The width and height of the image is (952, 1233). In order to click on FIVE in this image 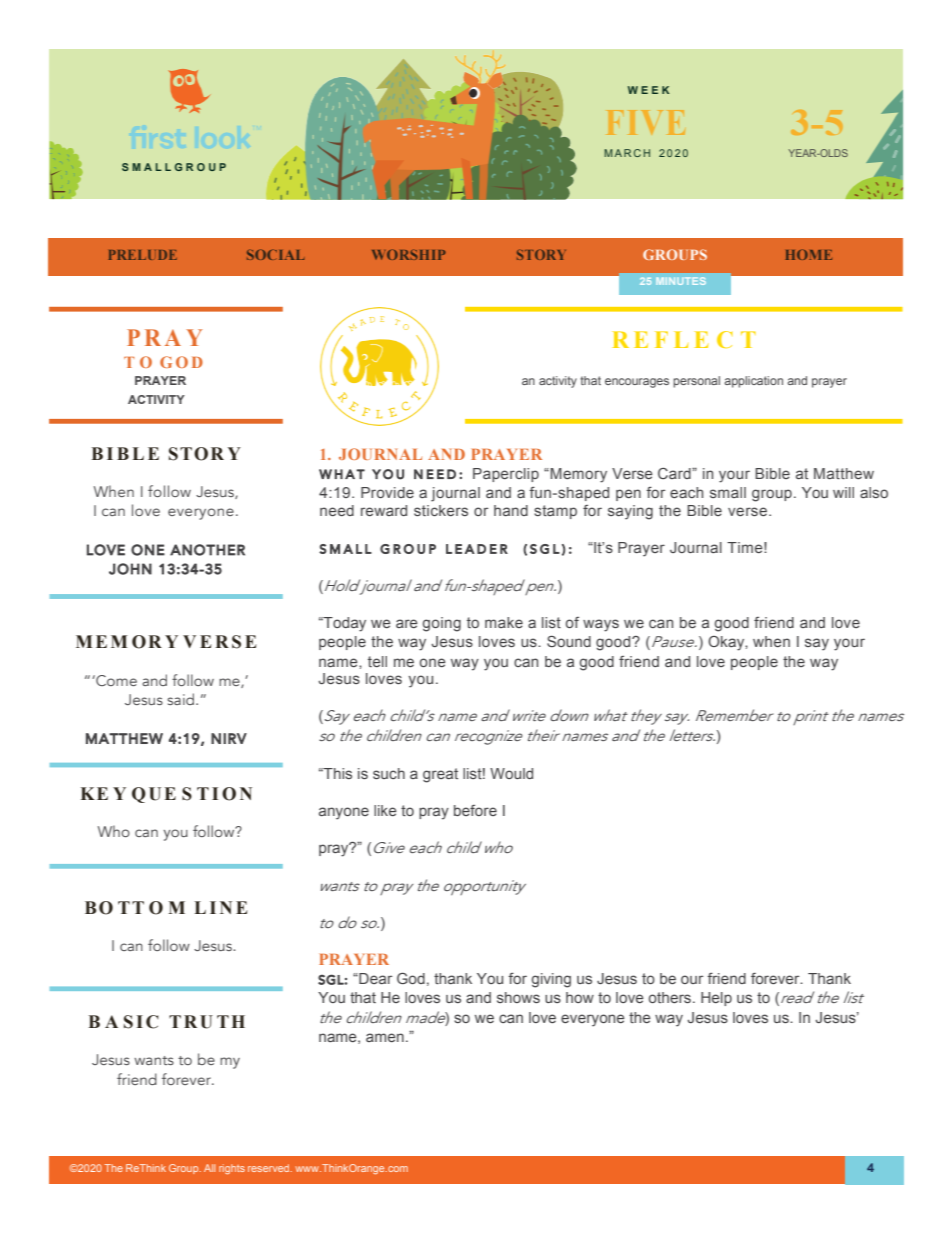, I will do `click(646, 122)`.
